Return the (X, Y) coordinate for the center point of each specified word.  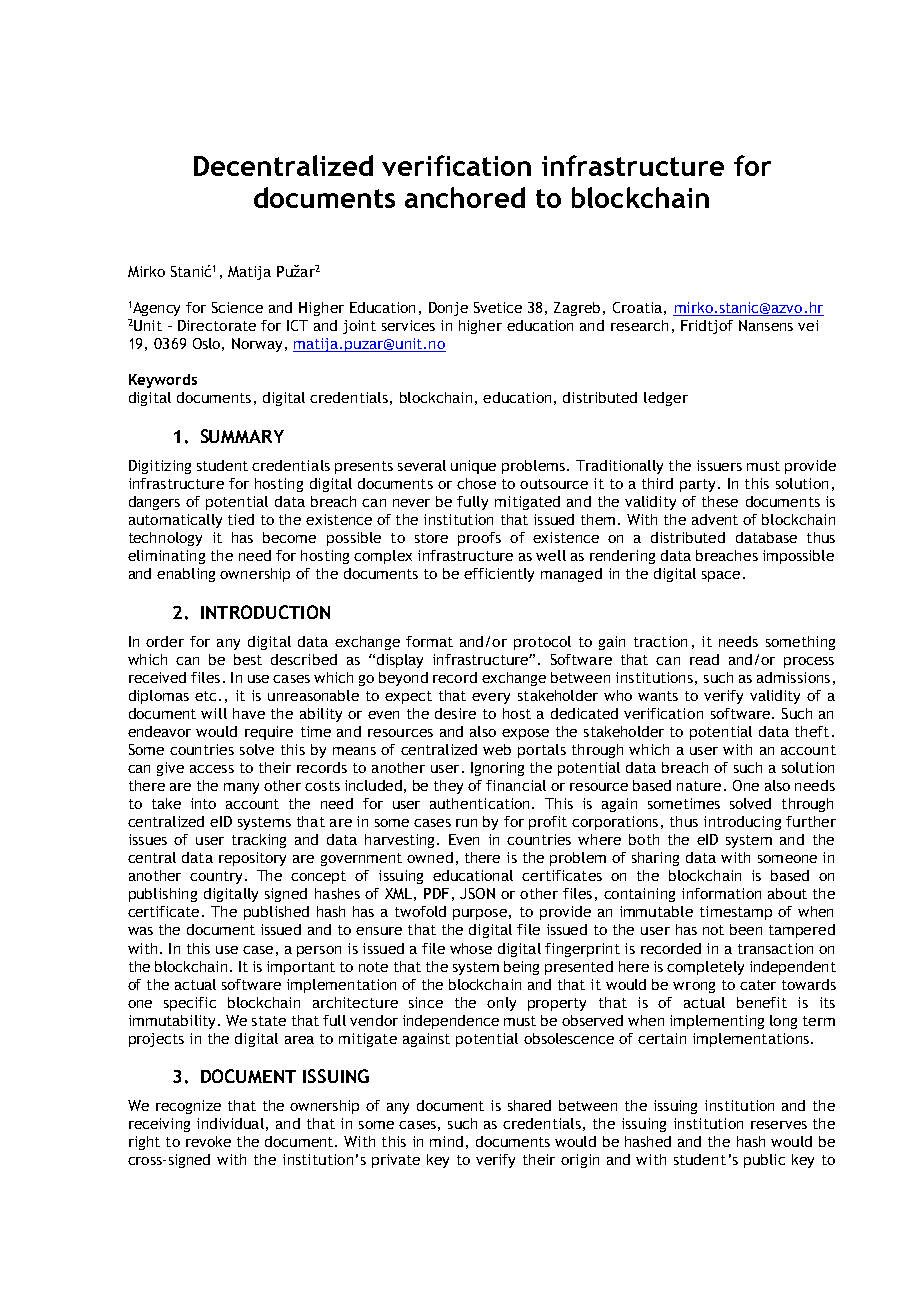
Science (237, 307)
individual (230, 1123)
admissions (793, 677)
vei (808, 325)
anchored (465, 197)
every (491, 698)
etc (205, 696)
